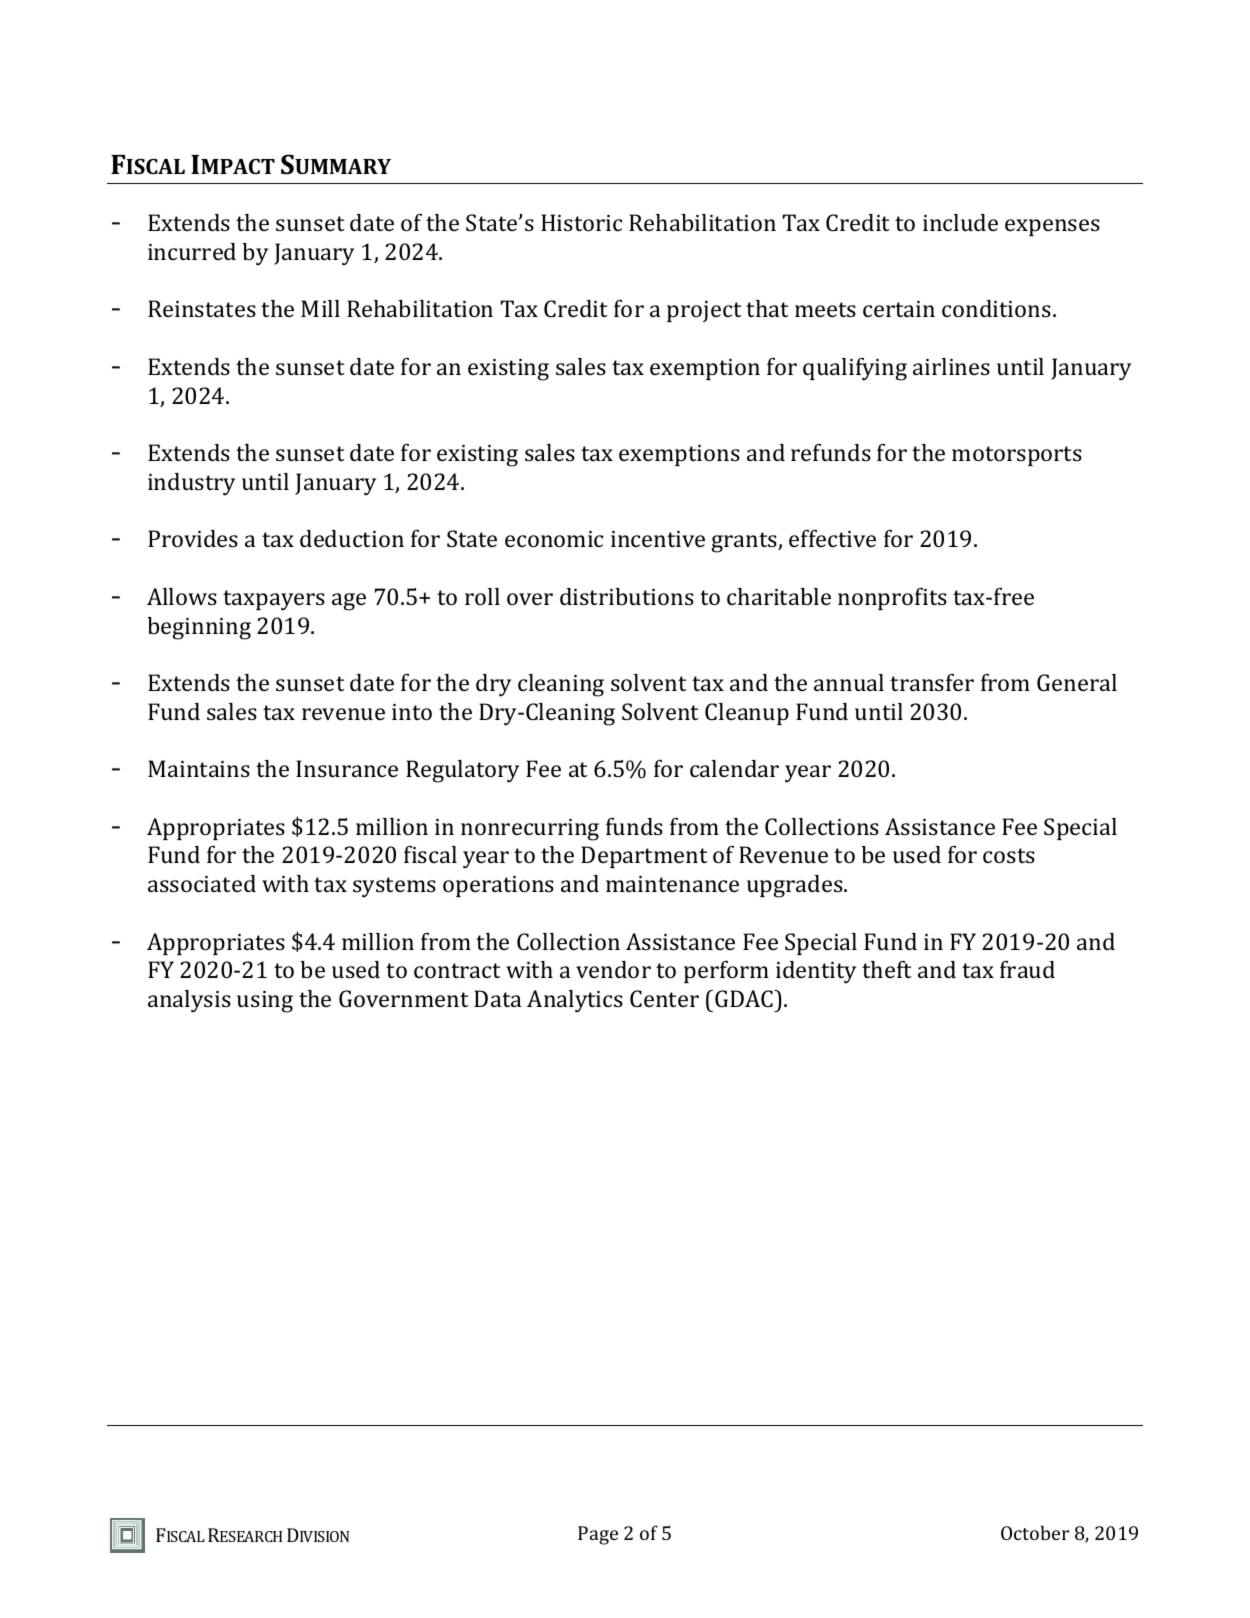 This screenshot has width=1250, height=1618. Describe the element at coordinates (265, 1002) in the screenshot. I see `using` at that location.
